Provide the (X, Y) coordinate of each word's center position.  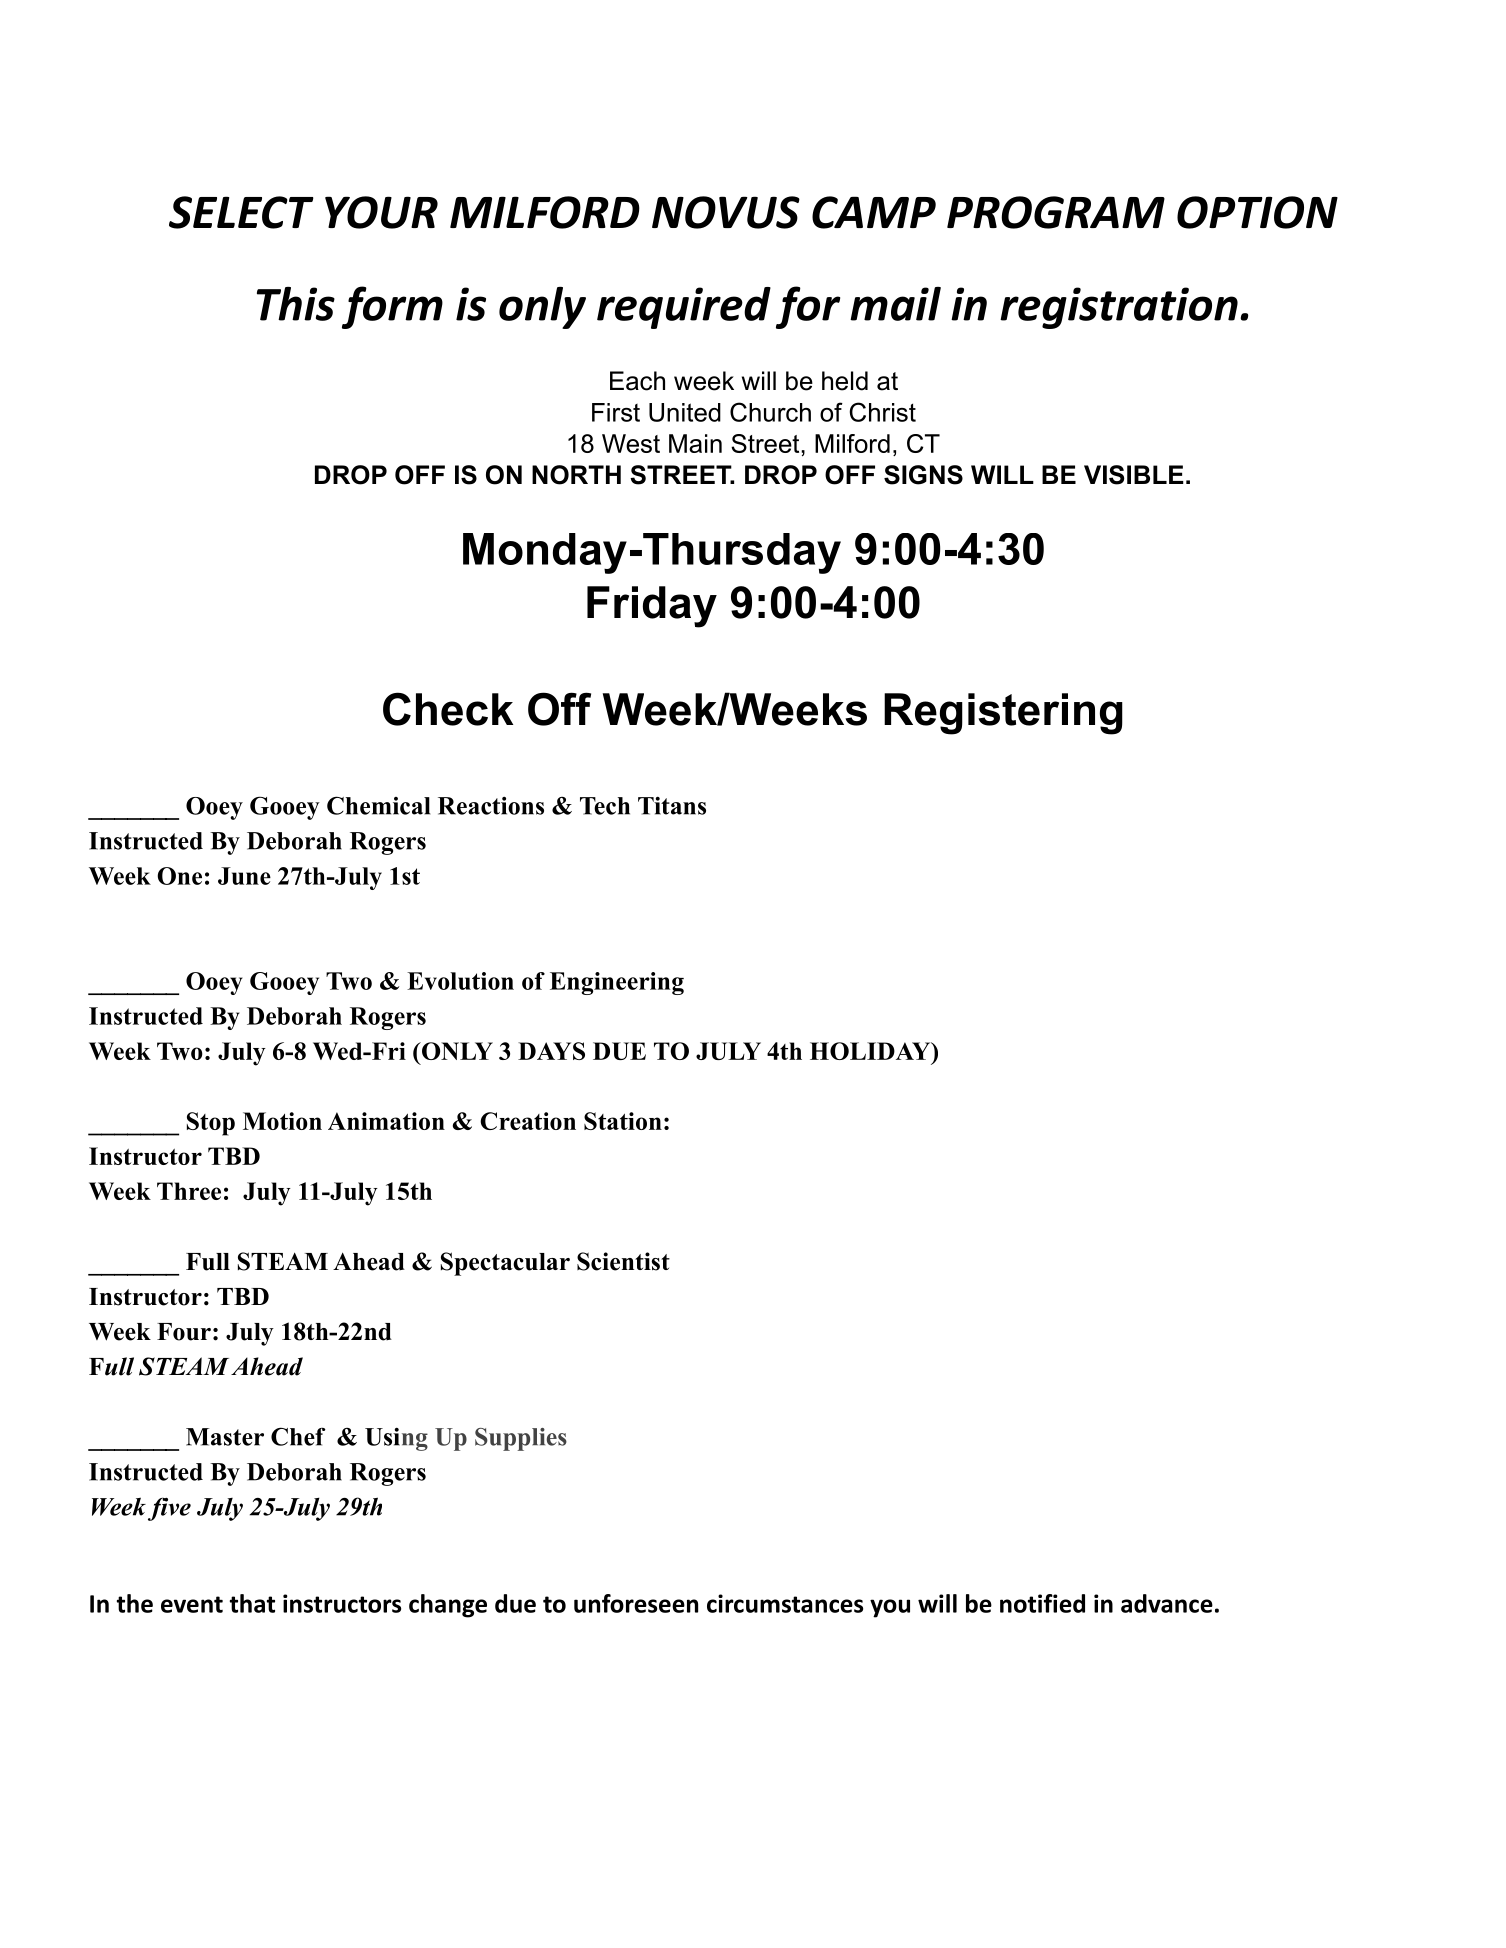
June (244, 876)
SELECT (241, 212)
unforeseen (636, 1603)
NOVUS (726, 212)
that (252, 1603)
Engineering (617, 983)
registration (1119, 308)
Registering (1003, 714)
